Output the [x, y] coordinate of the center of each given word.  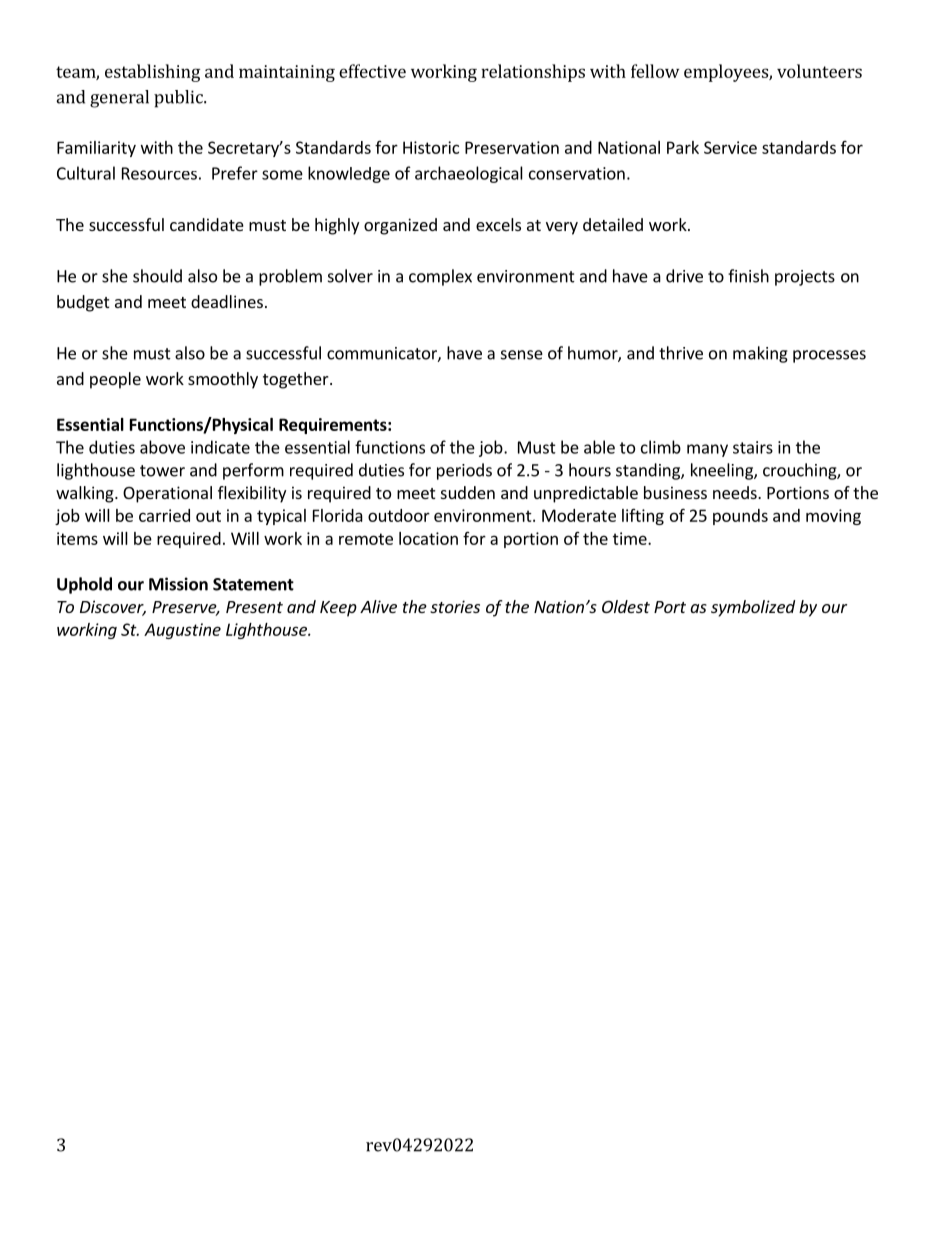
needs [736, 492]
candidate [207, 224]
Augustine [182, 631]
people [115, 380]
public [179, 99]
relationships [533, 73]
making [760, 354]
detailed [613, 224]
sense [522, 355]
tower [162, 471]
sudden [468, 492]
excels [498, 224]
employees [727, 73]
